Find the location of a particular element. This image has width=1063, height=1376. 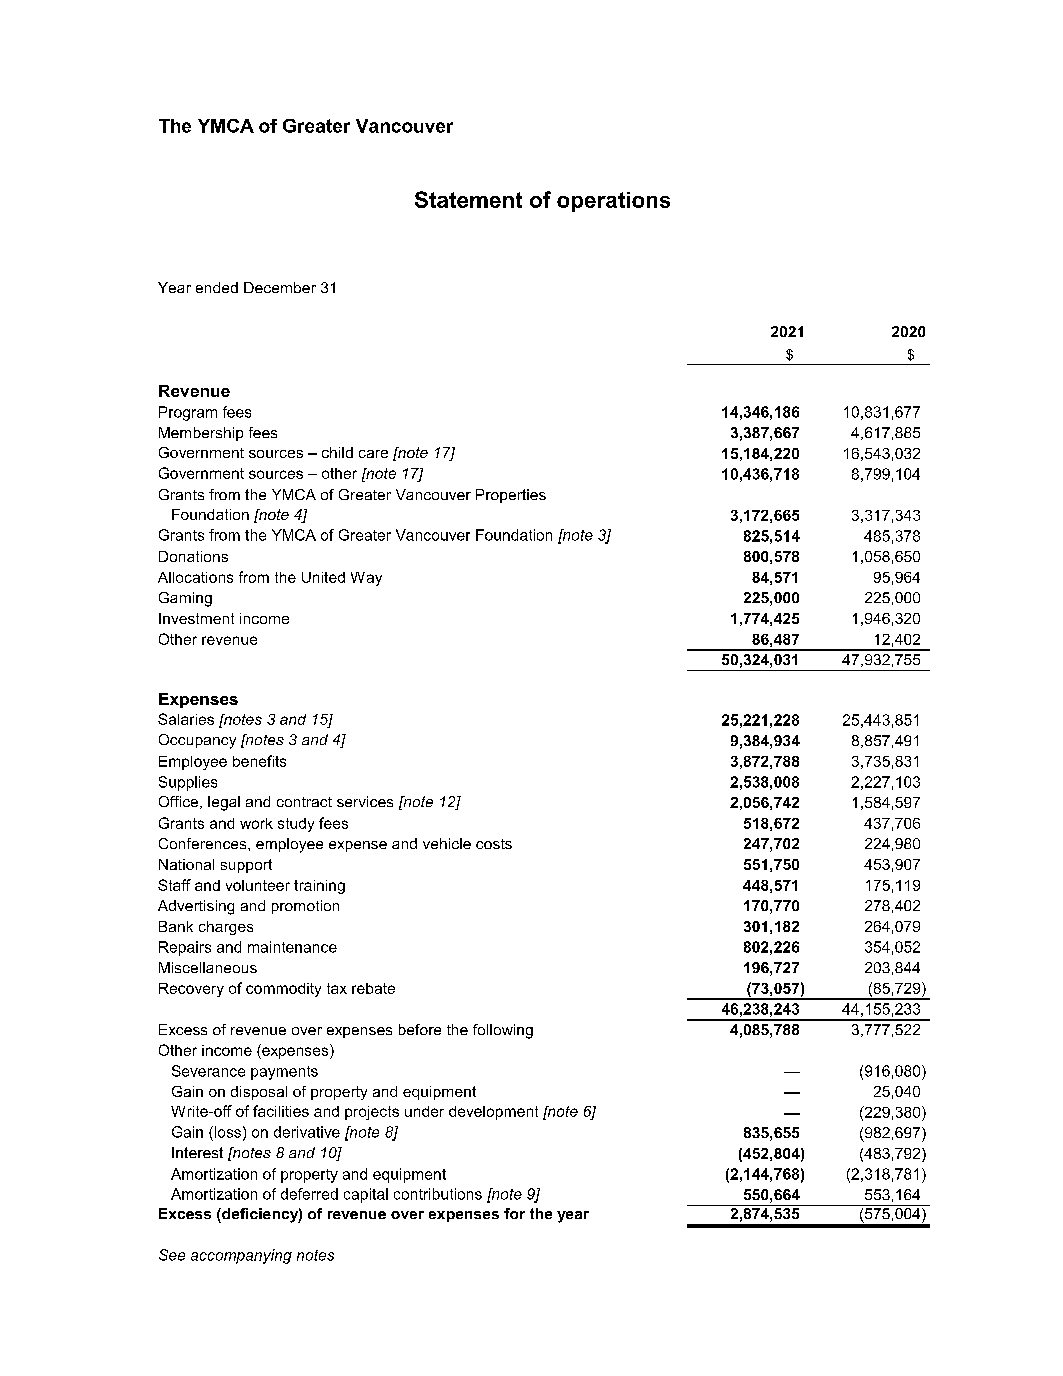

accompanying is located at coordinates (241, 1256).
